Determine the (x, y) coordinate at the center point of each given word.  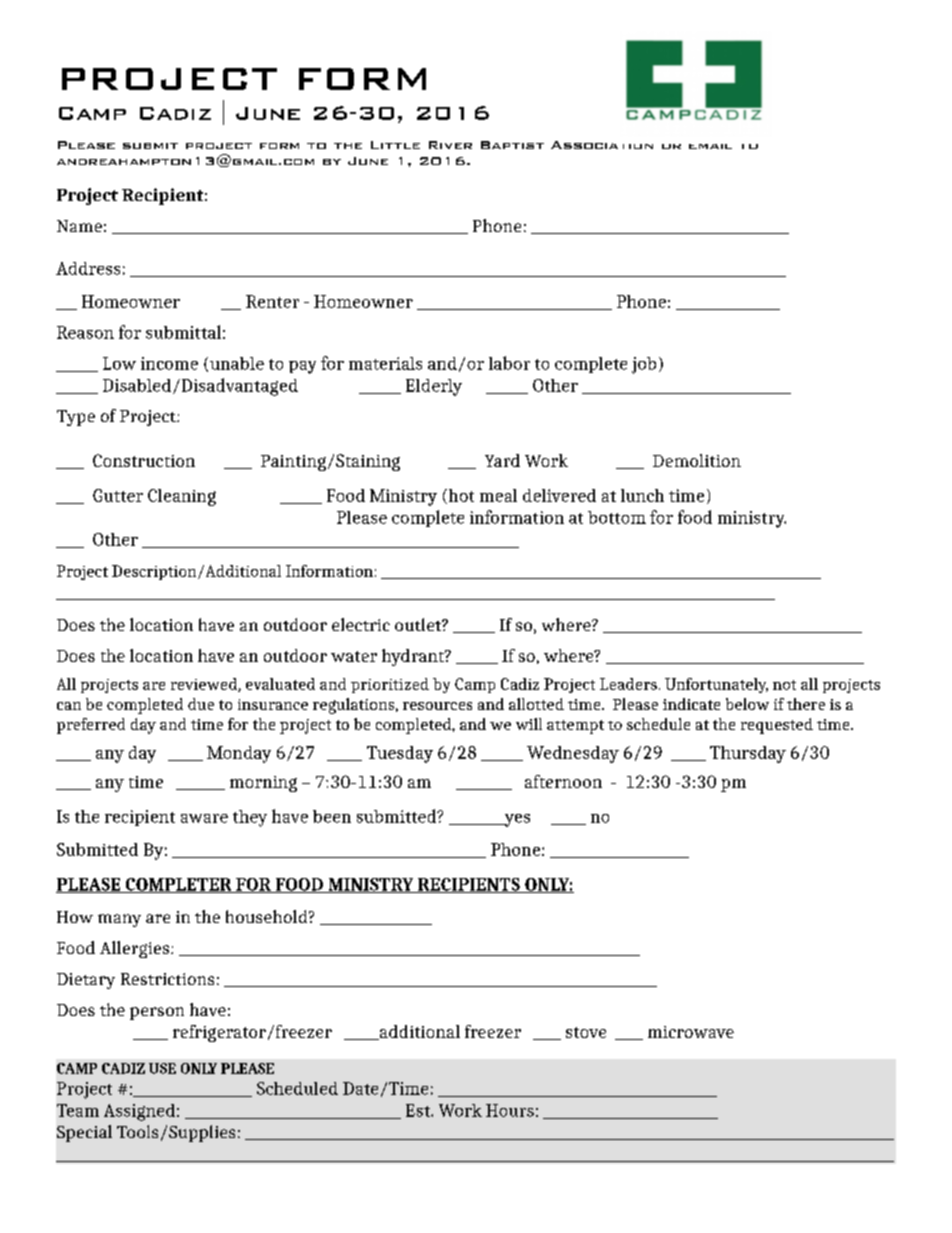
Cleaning (182, 497)
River (450, 145)
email (710, 146)
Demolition (697, 460)
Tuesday (400, 754)
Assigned (139, 1112)
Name (79, 226)
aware (204, 818)
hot (460, 496)
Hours (510, 1110)
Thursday (748, 754)
